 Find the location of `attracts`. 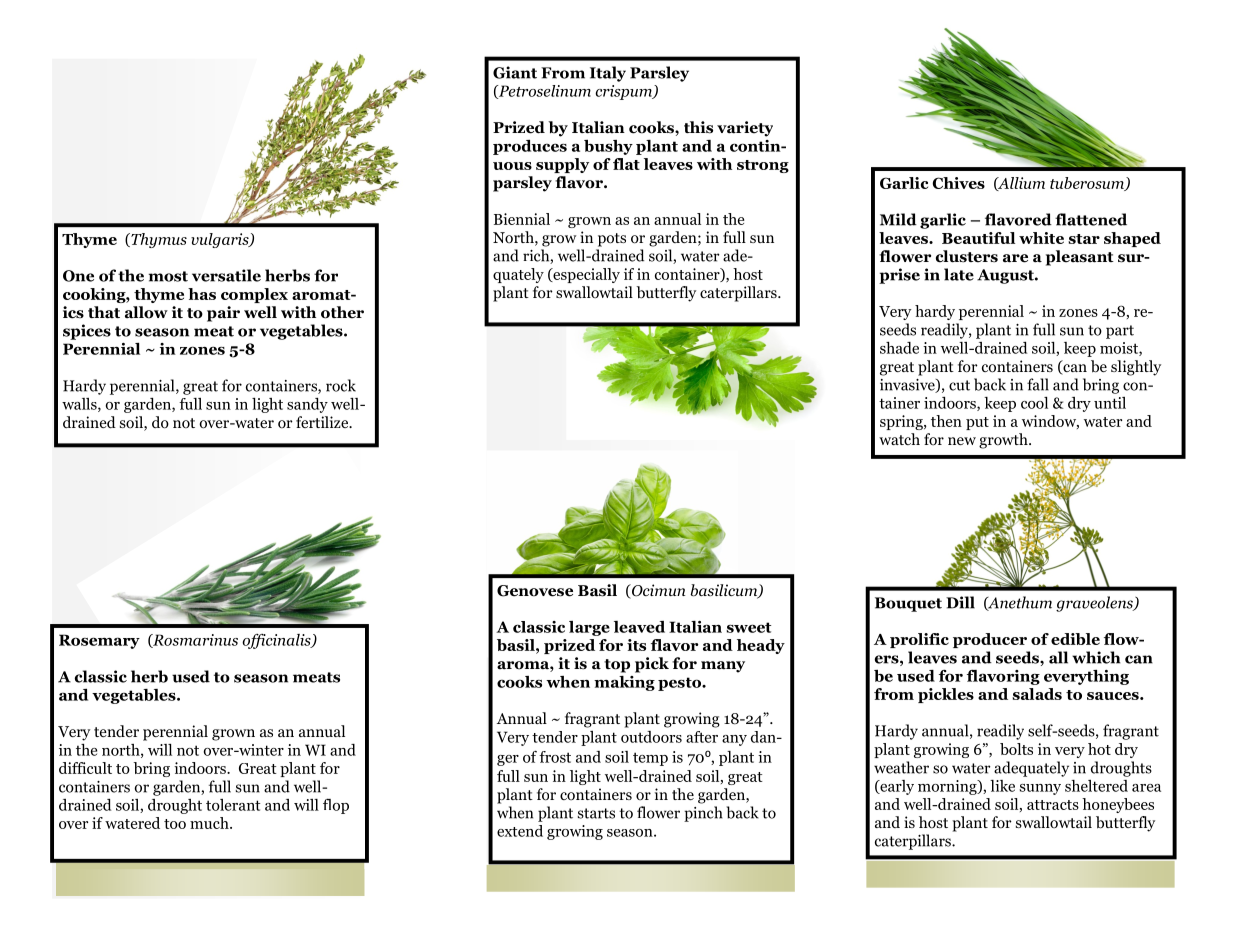

attracts is located at coordinates (1053, 805).
